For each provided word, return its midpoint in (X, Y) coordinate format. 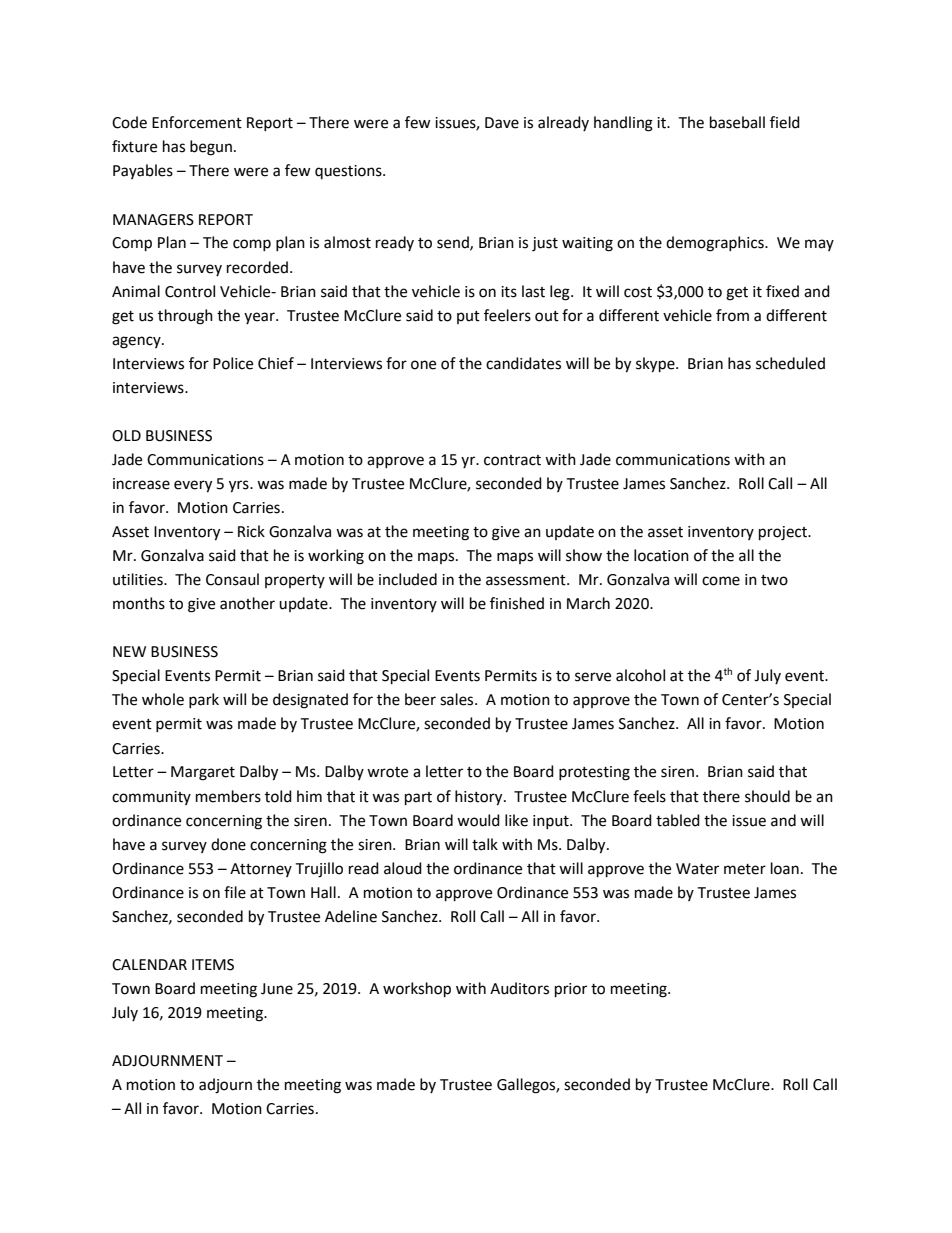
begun (211, 148)
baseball (737, 122)
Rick (251, 531)
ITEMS (213, 965)
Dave (502, 123)
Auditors (519, 988)
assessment (527, 580)
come (721, 581)
